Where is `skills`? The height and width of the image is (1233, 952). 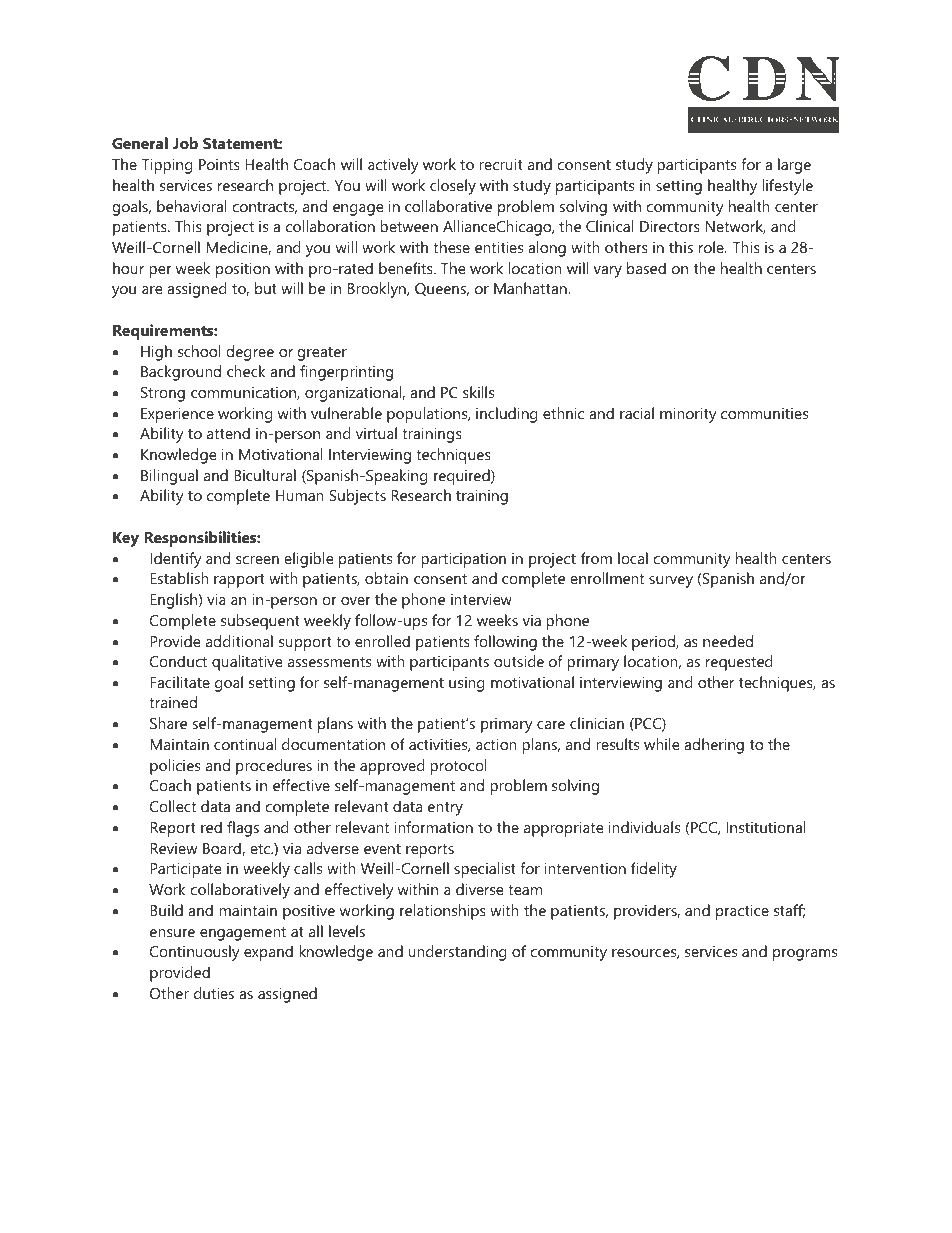 skills is located at coordinates (478, 392).
